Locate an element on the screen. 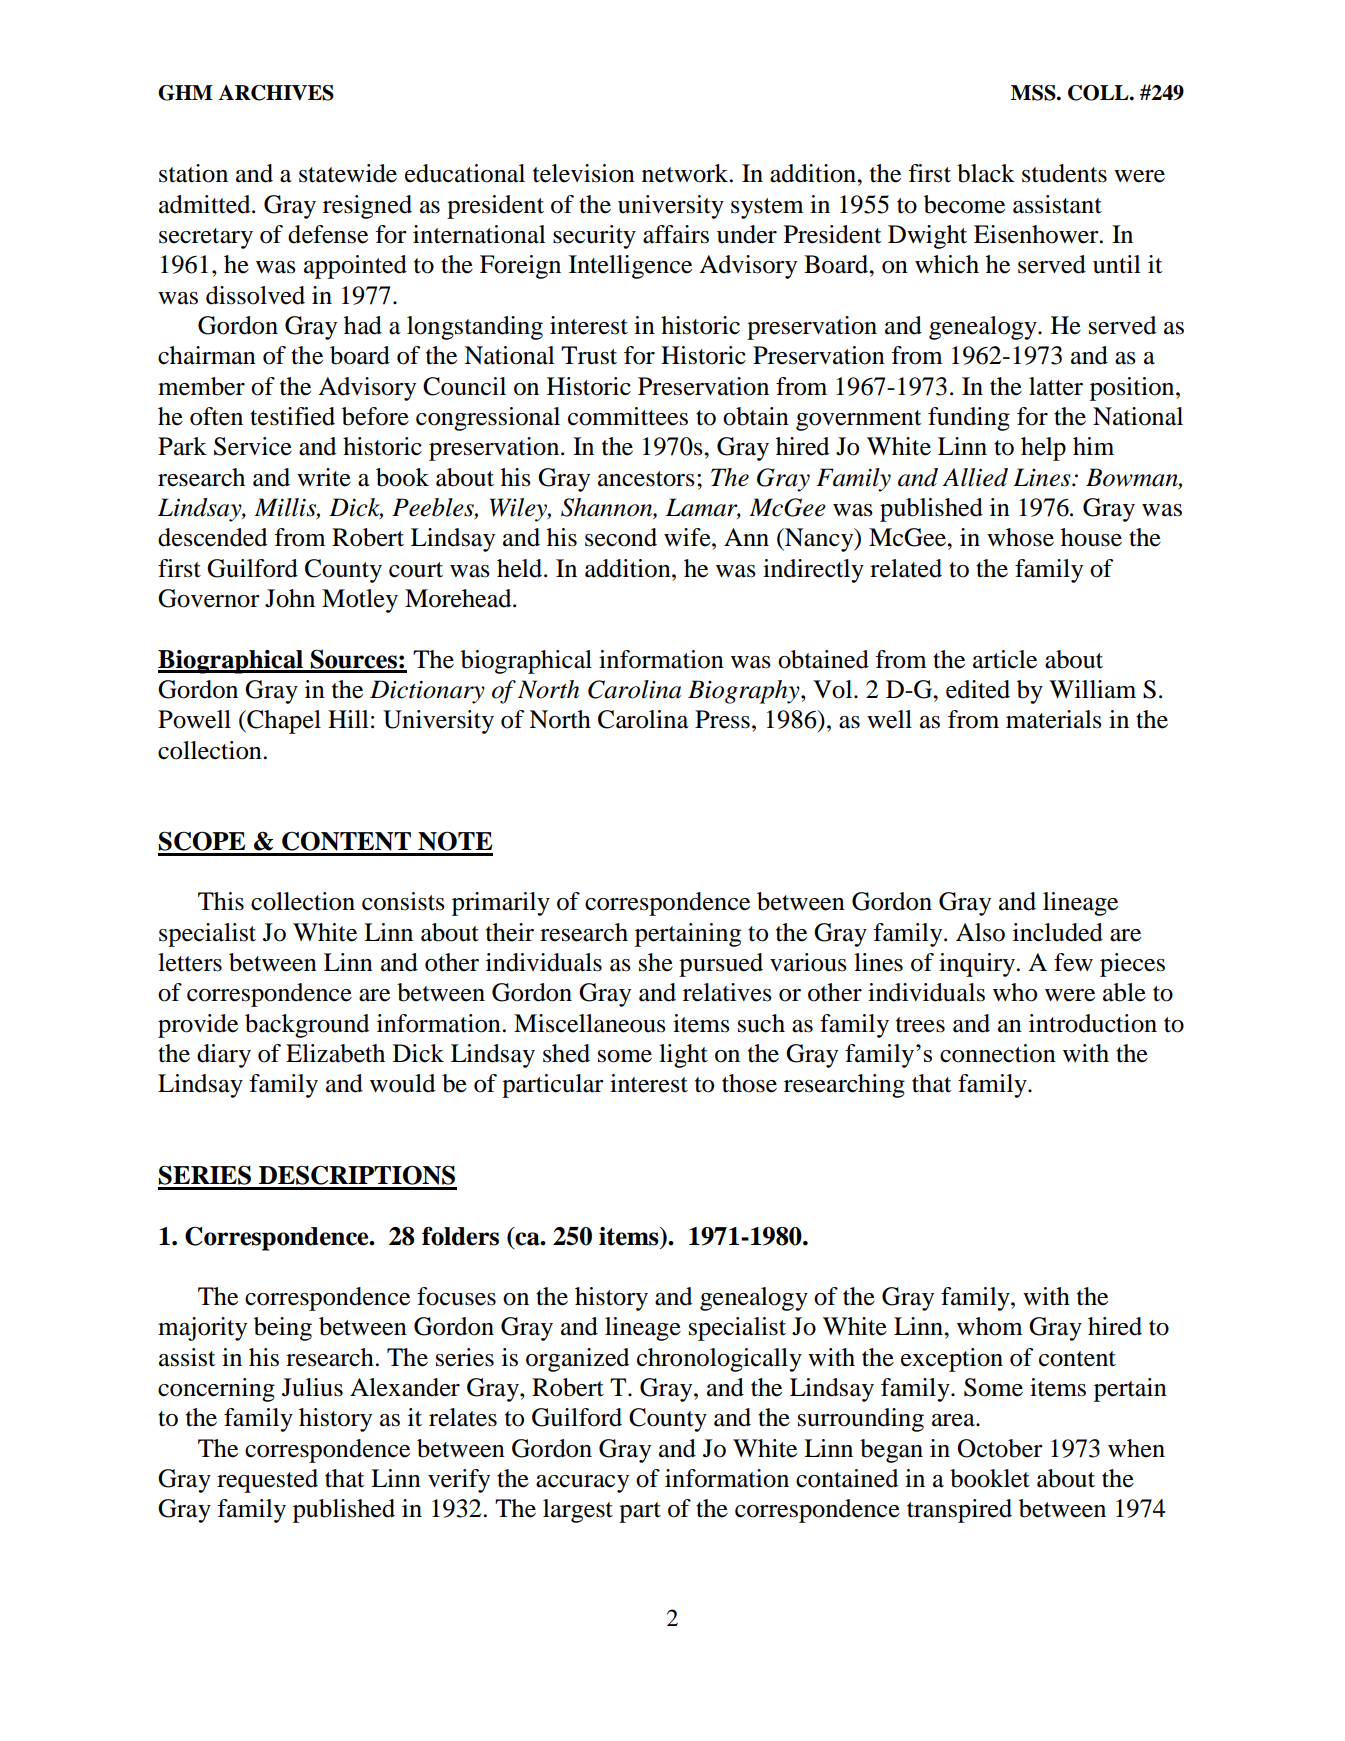 The height and width of the screenshot is (1741, 1345). Elizabeth is located at coordinates (335, 1053).
